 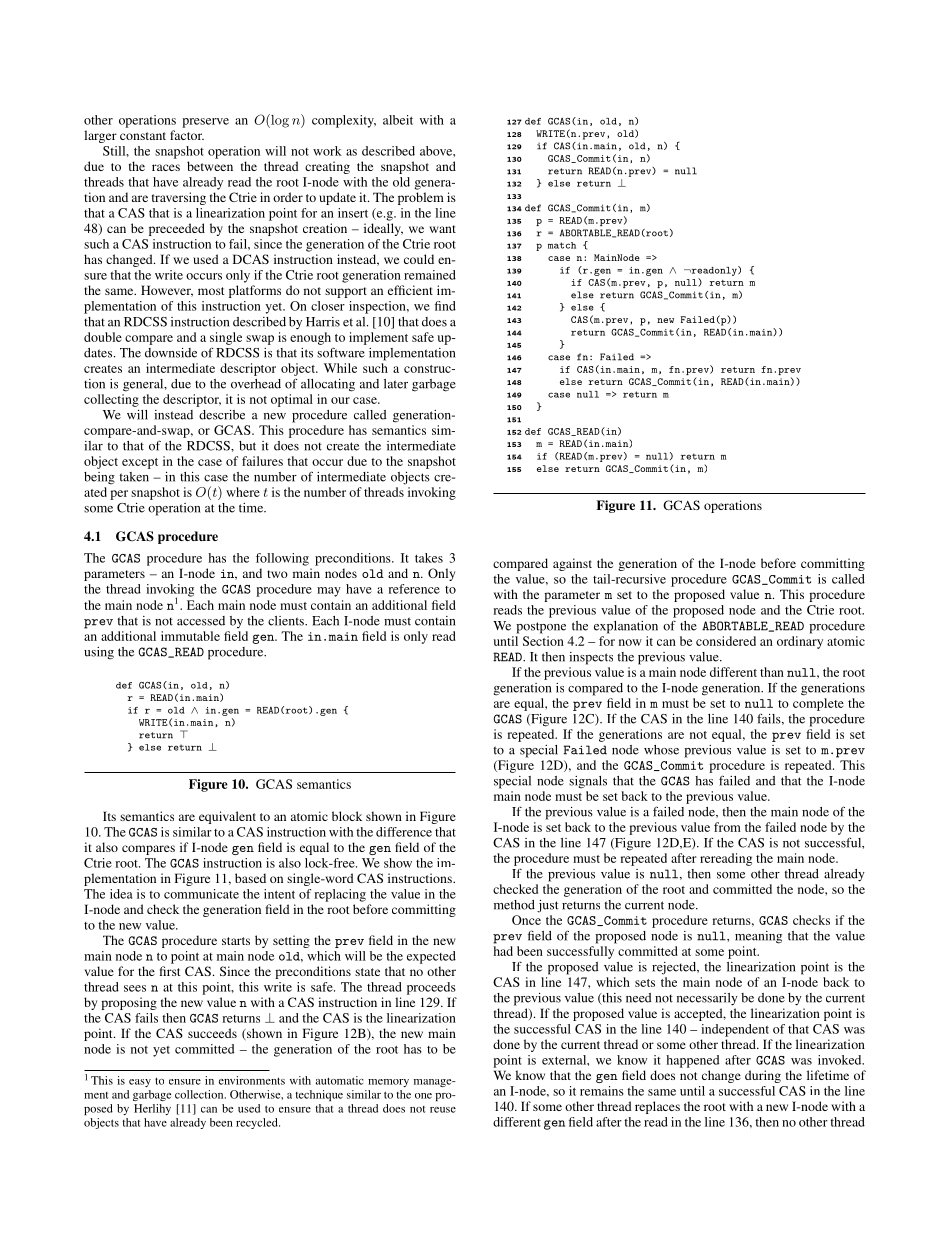 I want to click on factor, so click(x=187, y=135).
